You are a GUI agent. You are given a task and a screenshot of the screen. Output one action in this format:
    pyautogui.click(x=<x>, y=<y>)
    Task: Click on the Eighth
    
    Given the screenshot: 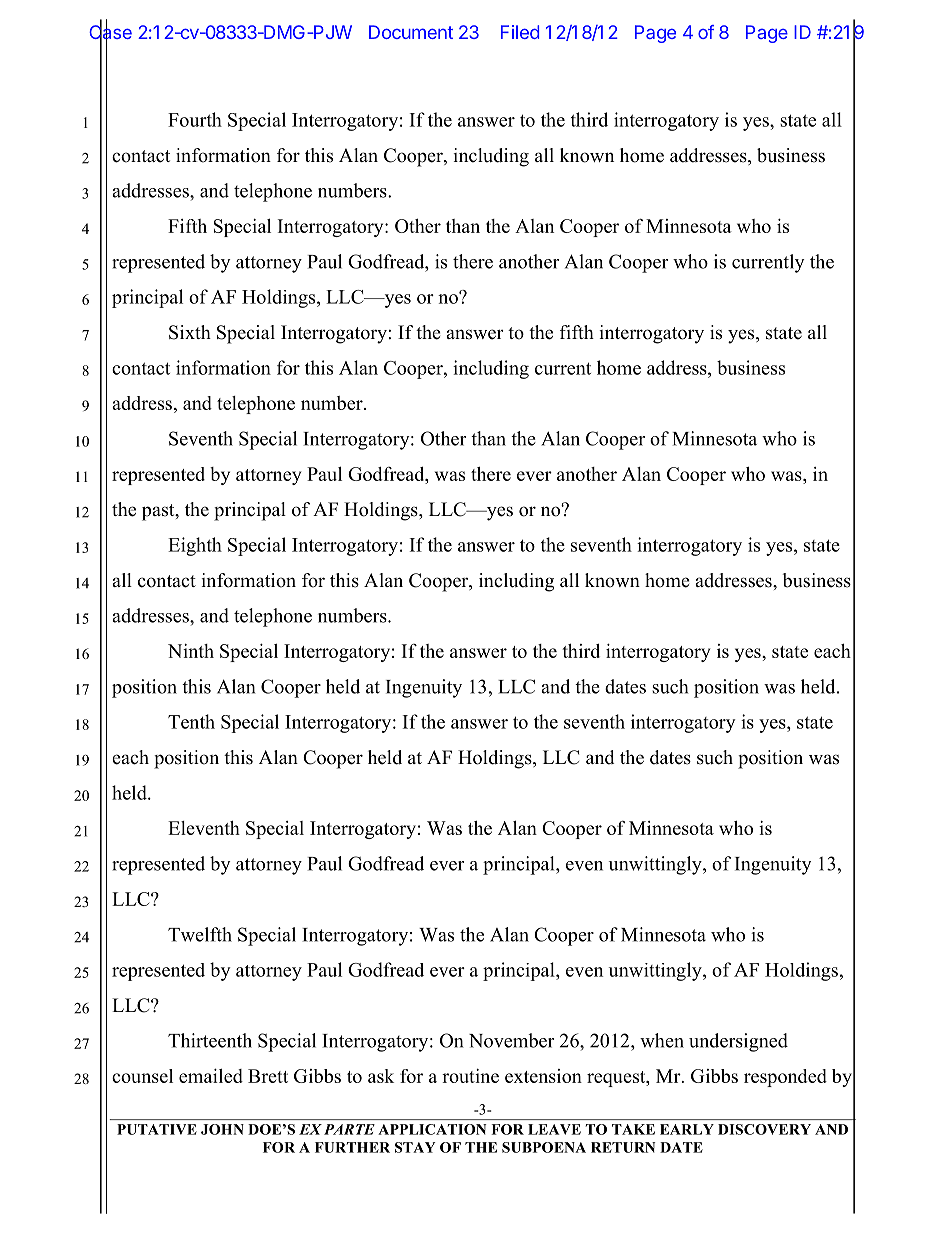 What is the action you would take?
    pyautogui.click(x=195, y=546)
